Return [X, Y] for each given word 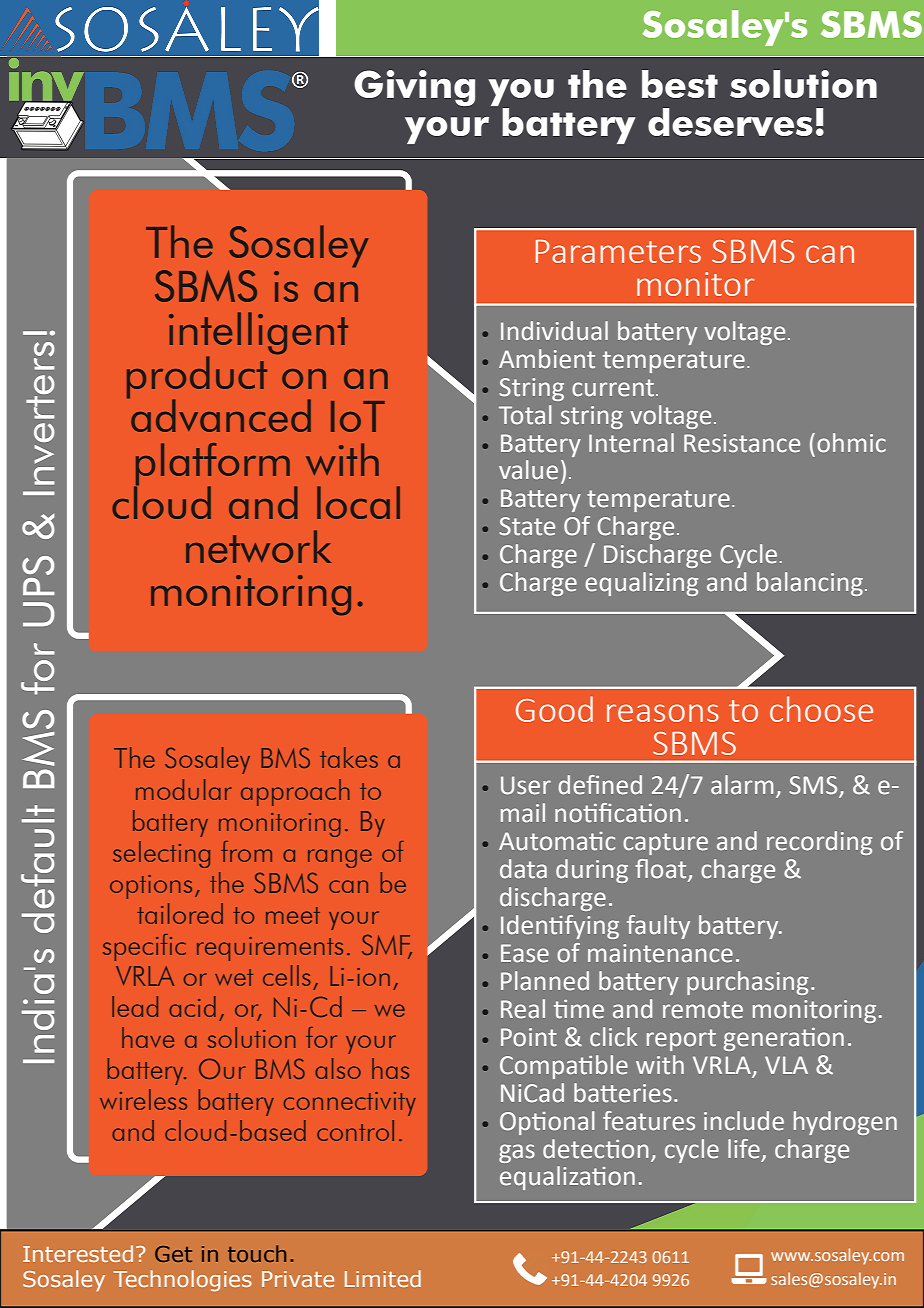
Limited [383, 1278]
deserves [730, 122]
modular [183, 789]
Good [554, 709]
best [680, 84]
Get [173, 1254]
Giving [414, 88]
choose [821, 709]
